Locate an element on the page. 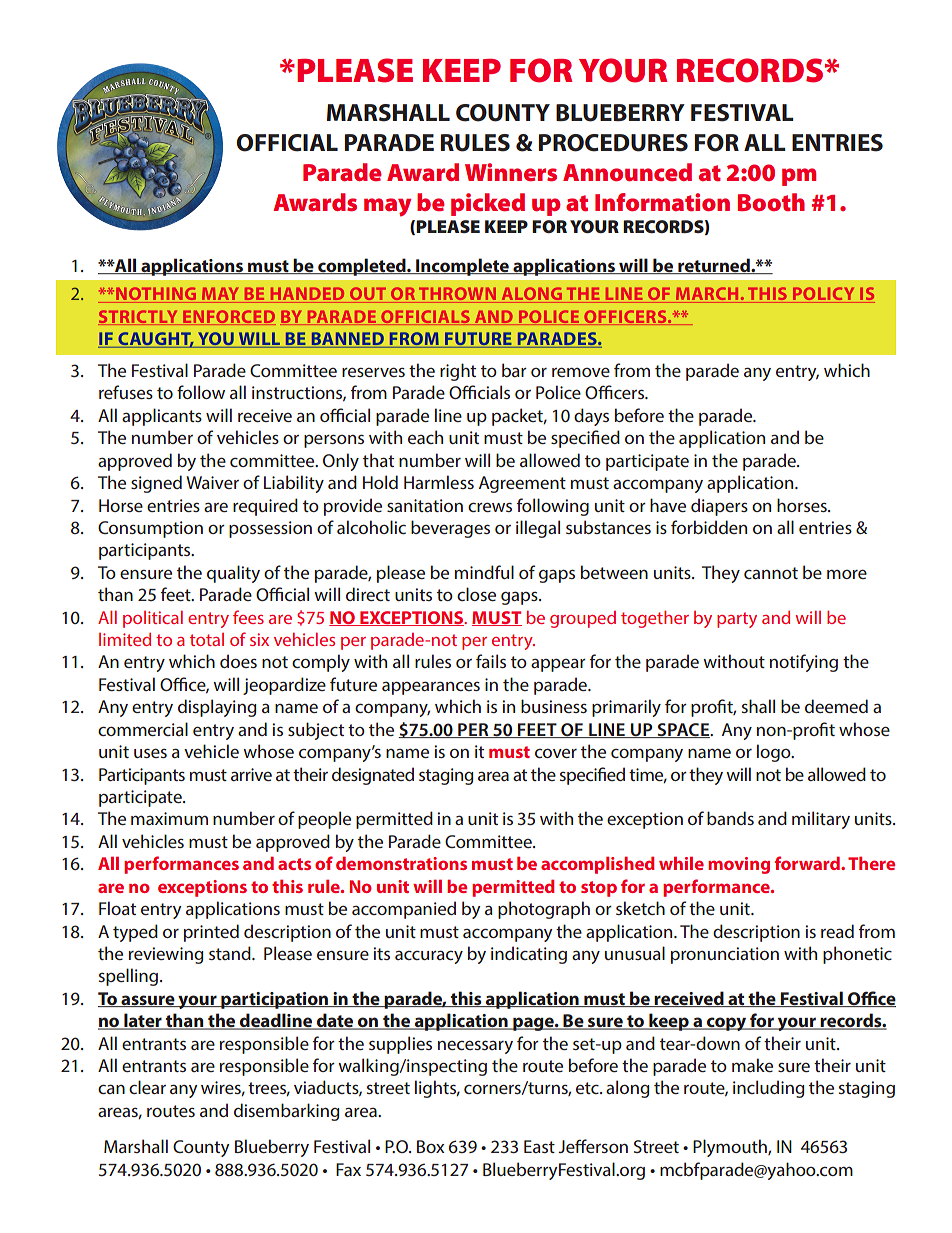 This page has height=1233, width=952. Winners is located at coordinates (511, 172).
